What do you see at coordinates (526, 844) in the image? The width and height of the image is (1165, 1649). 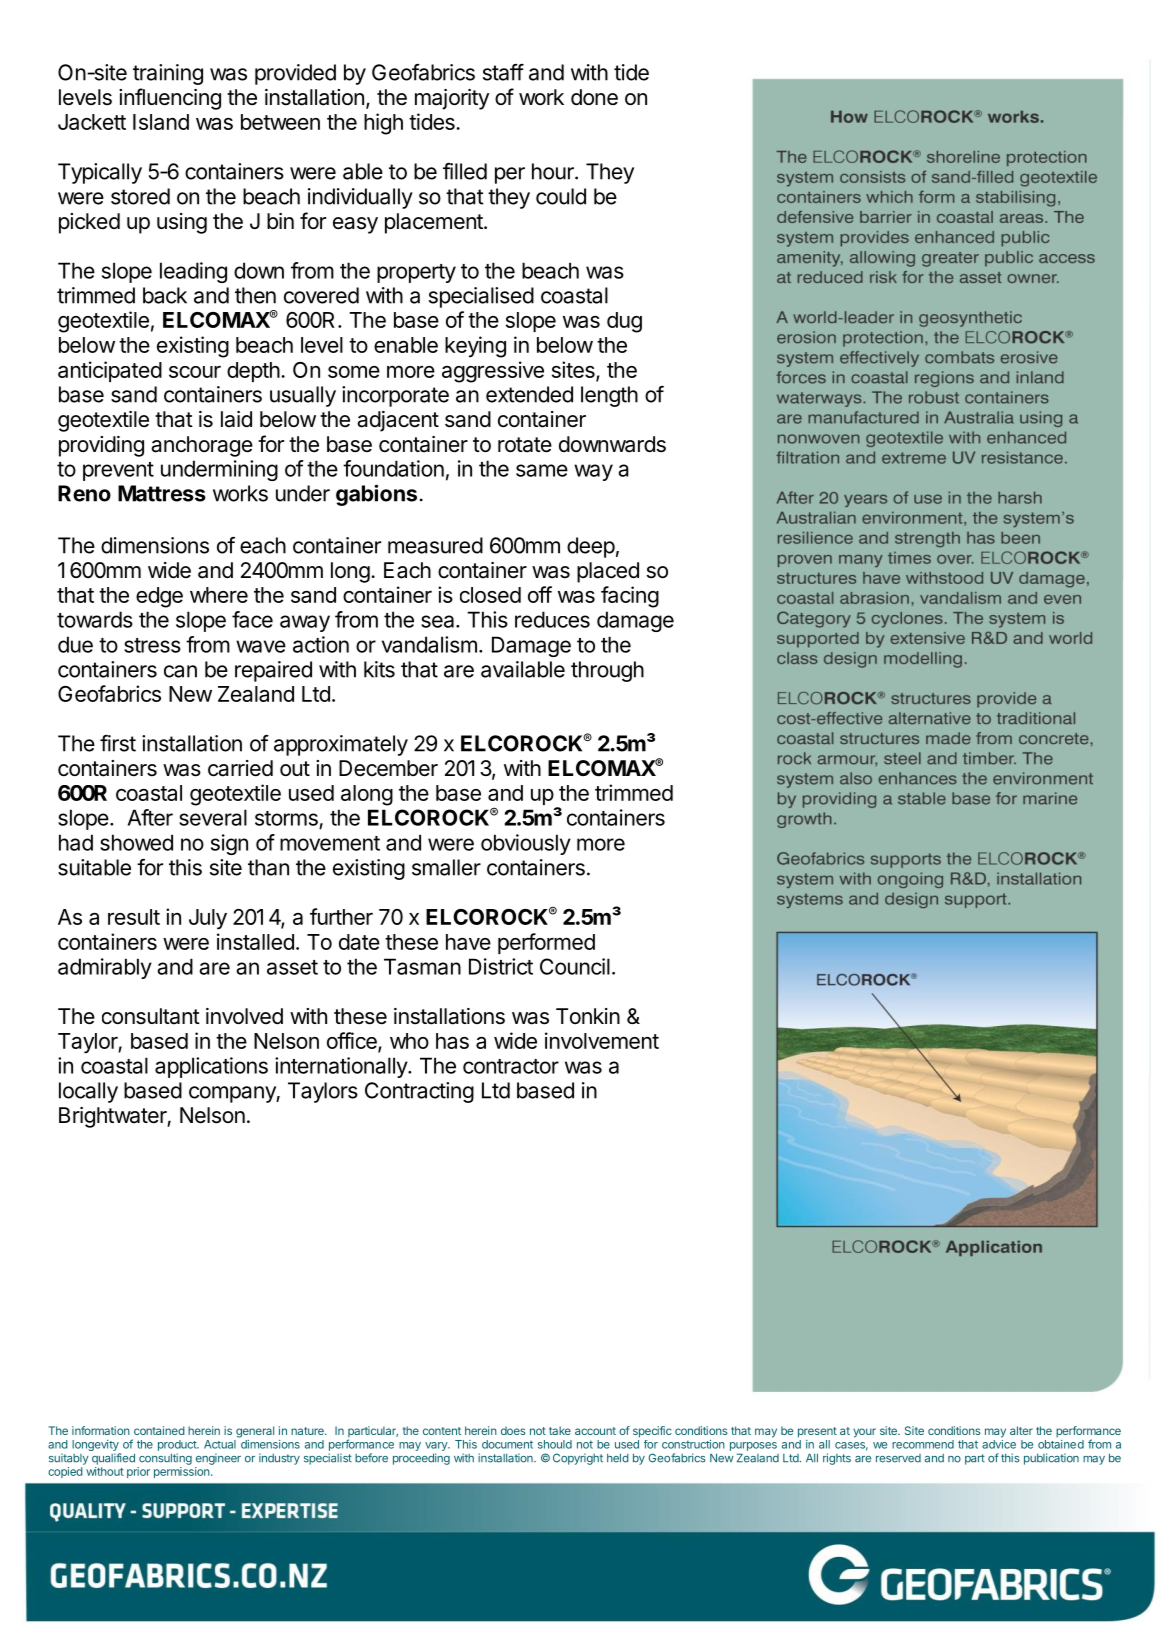 I see `obviously` at bounding box center [526, 844].
